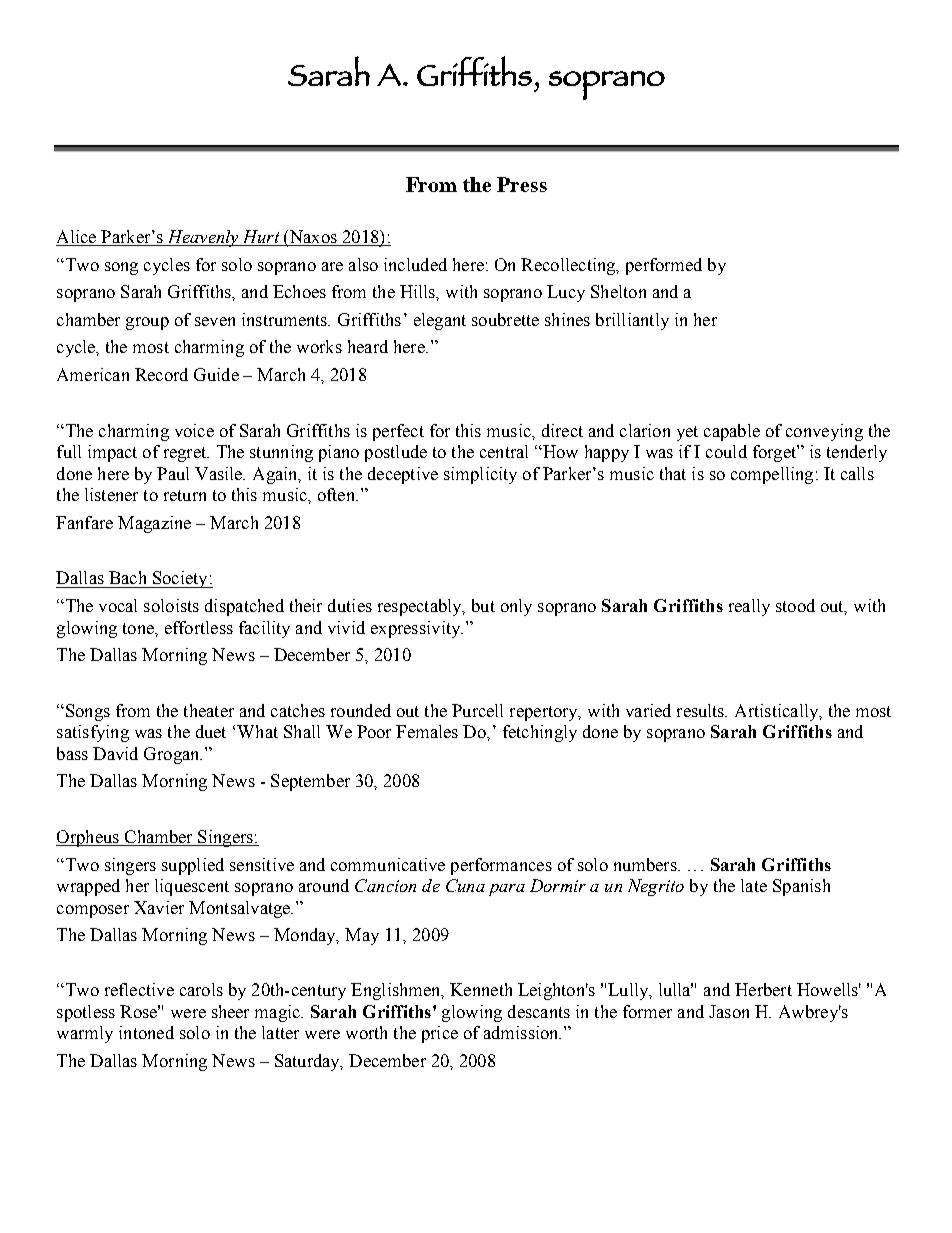 This screenshot has height=1233, width=952. What do you see at coordinates (85, 1034) in the screenshot?
I see `warmly` at bounding box center [85, 1034].
